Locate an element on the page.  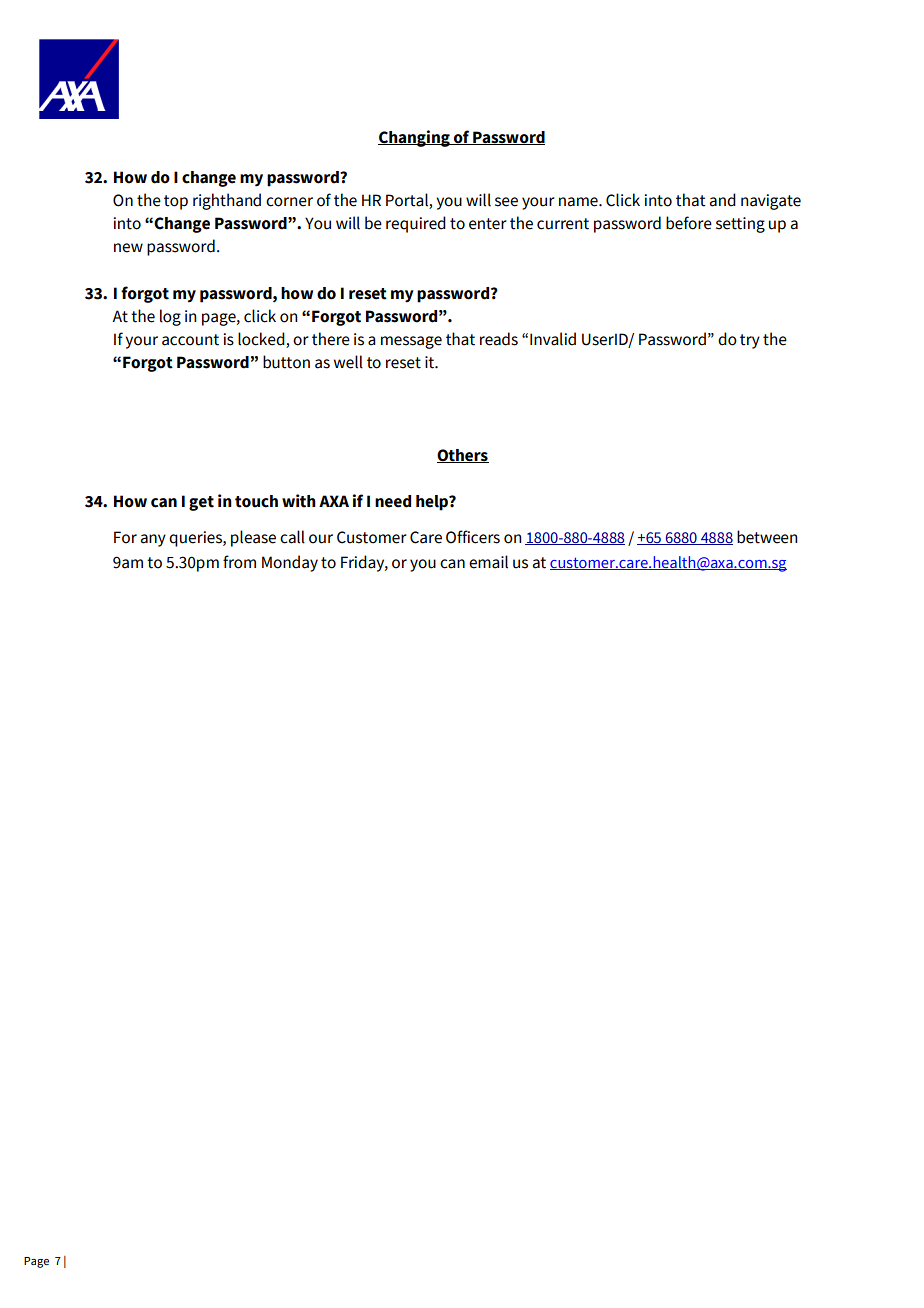
Officers is located at coordinates (473, 537).
